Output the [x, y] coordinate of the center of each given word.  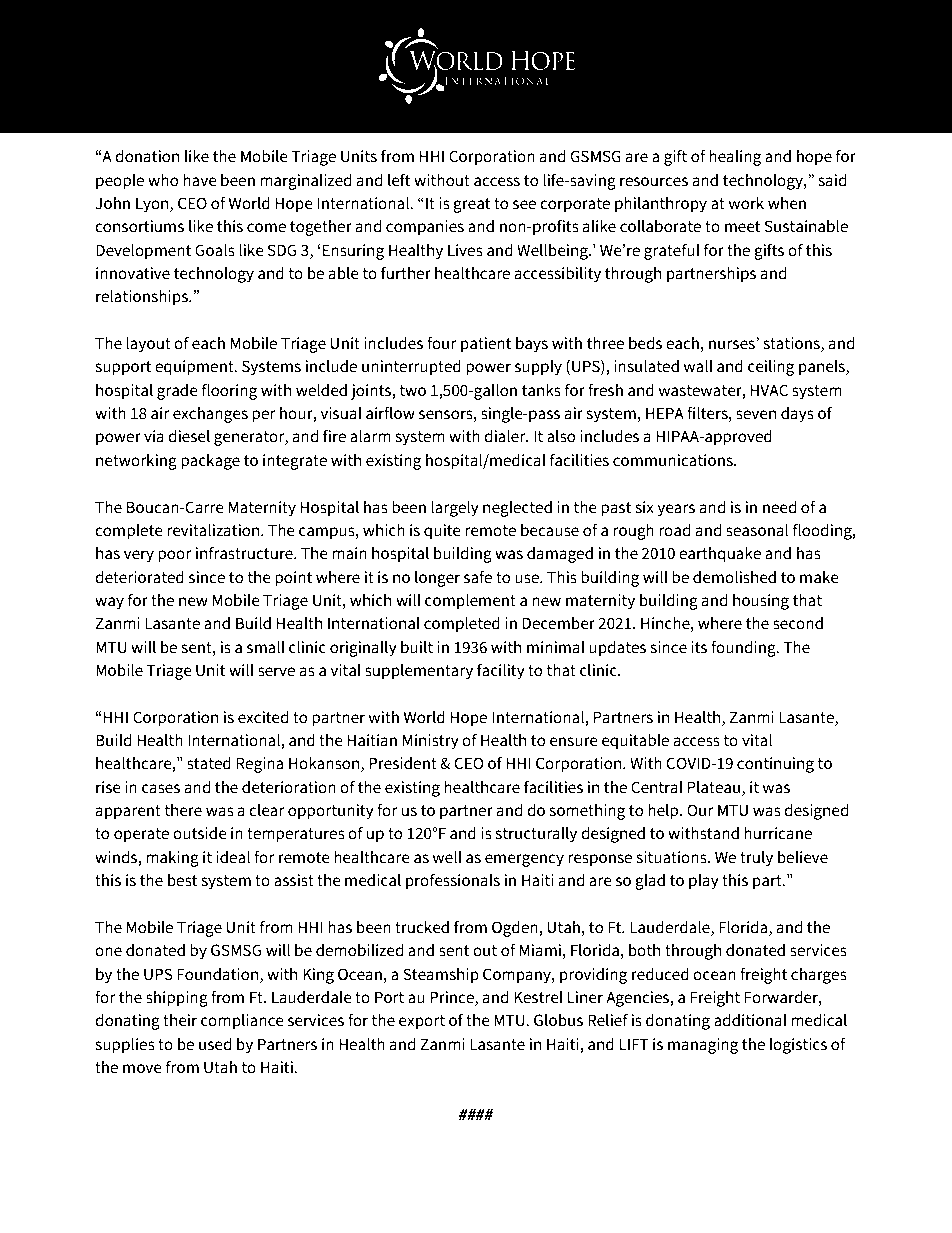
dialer [506, 436]
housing [761, 601]
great [472, 205]
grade [177, 391]
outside [200, 833]
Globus [558, 1020]
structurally [536, 834]
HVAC [769, 390]
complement [470, 601]
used [215, 1044]
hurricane [778, 833]
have [200, 180]
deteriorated [139, 577]
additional [750, 1020]
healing [735, 157]
